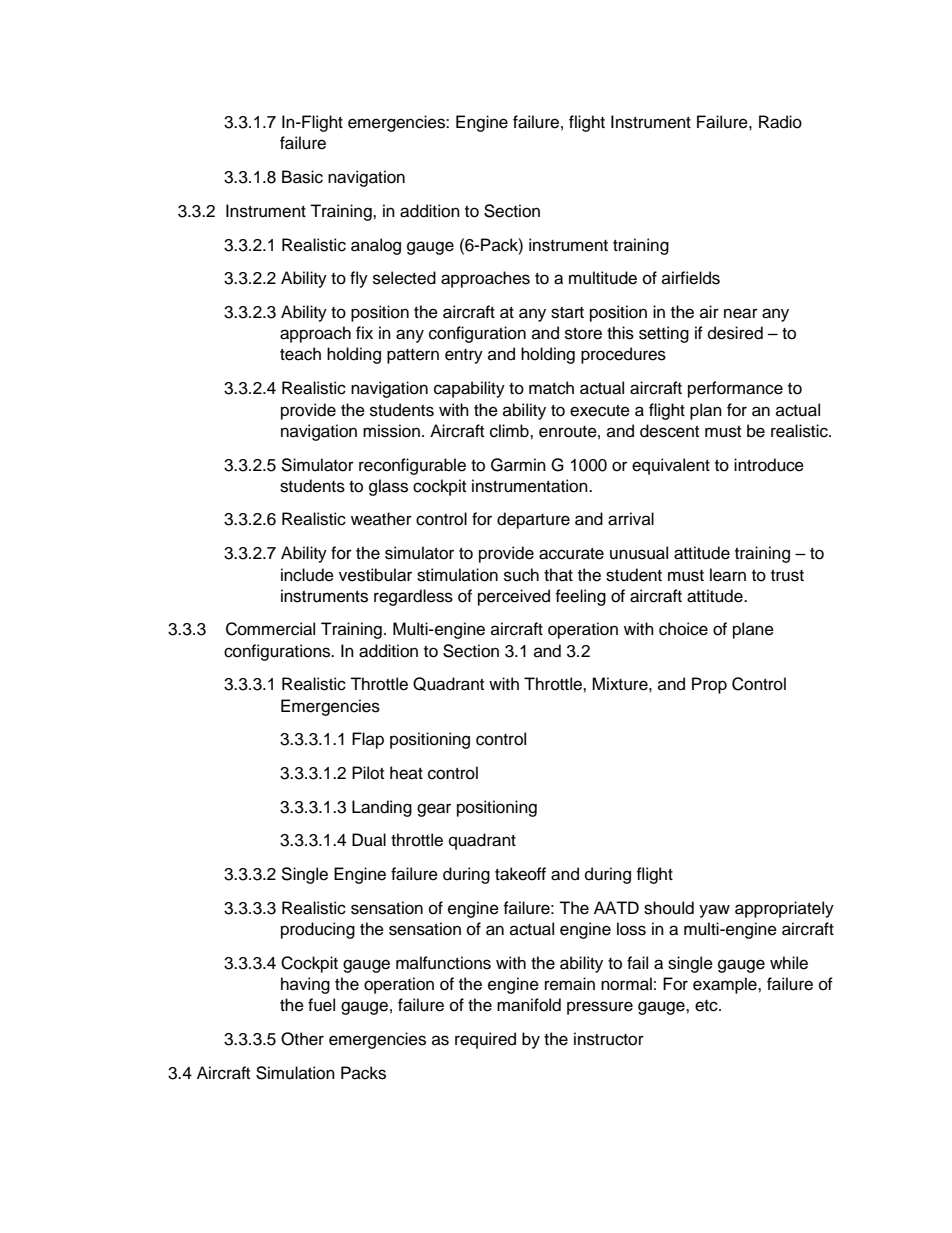 This image has height=1233, width=952. Describe the element at coordinates (735, 389) in the image. I see `performance` at that location.
